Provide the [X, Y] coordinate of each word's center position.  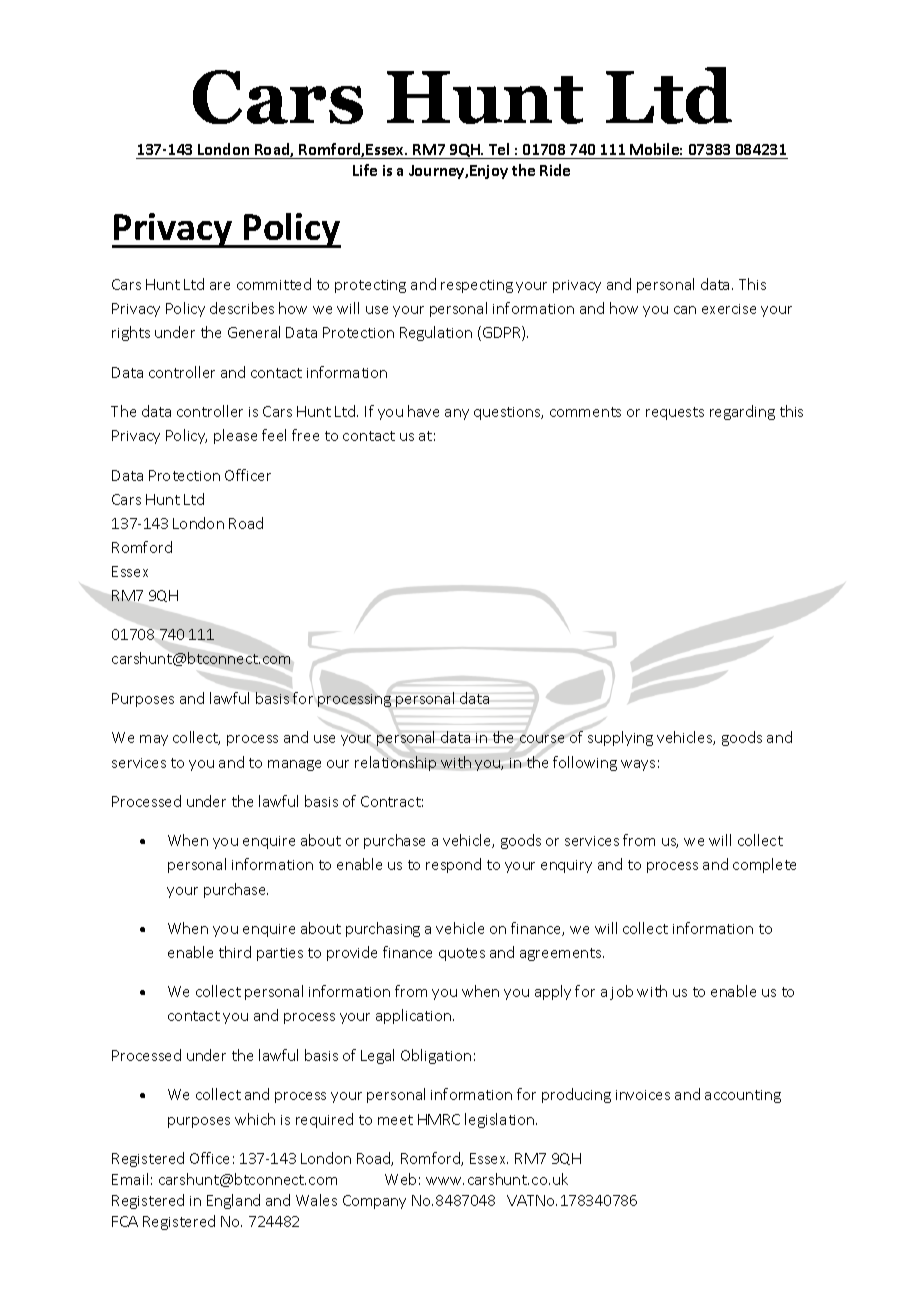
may [154, 740]
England [233, 1201]
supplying [620, 738]
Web [400, 1179]
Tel [499, 149]
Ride [555, 170]
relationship [395, 763]
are [220, 286]
